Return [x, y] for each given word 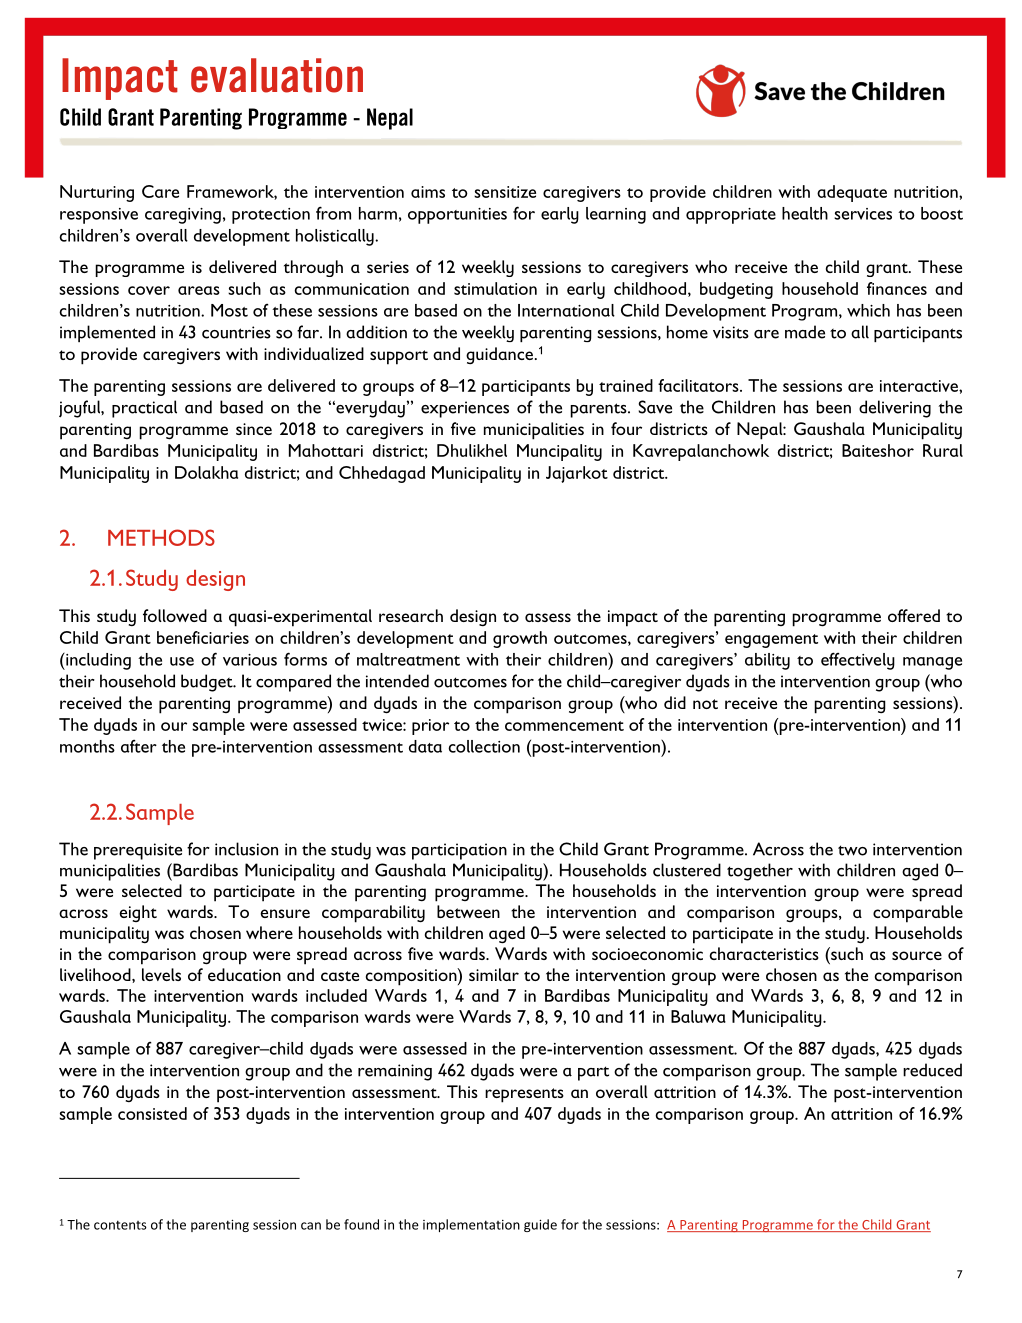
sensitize [505, 192]
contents [120, 1225]
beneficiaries [203, 637]
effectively [858, 661]
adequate [852, 193]
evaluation [277, 75]
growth [520, 639]
